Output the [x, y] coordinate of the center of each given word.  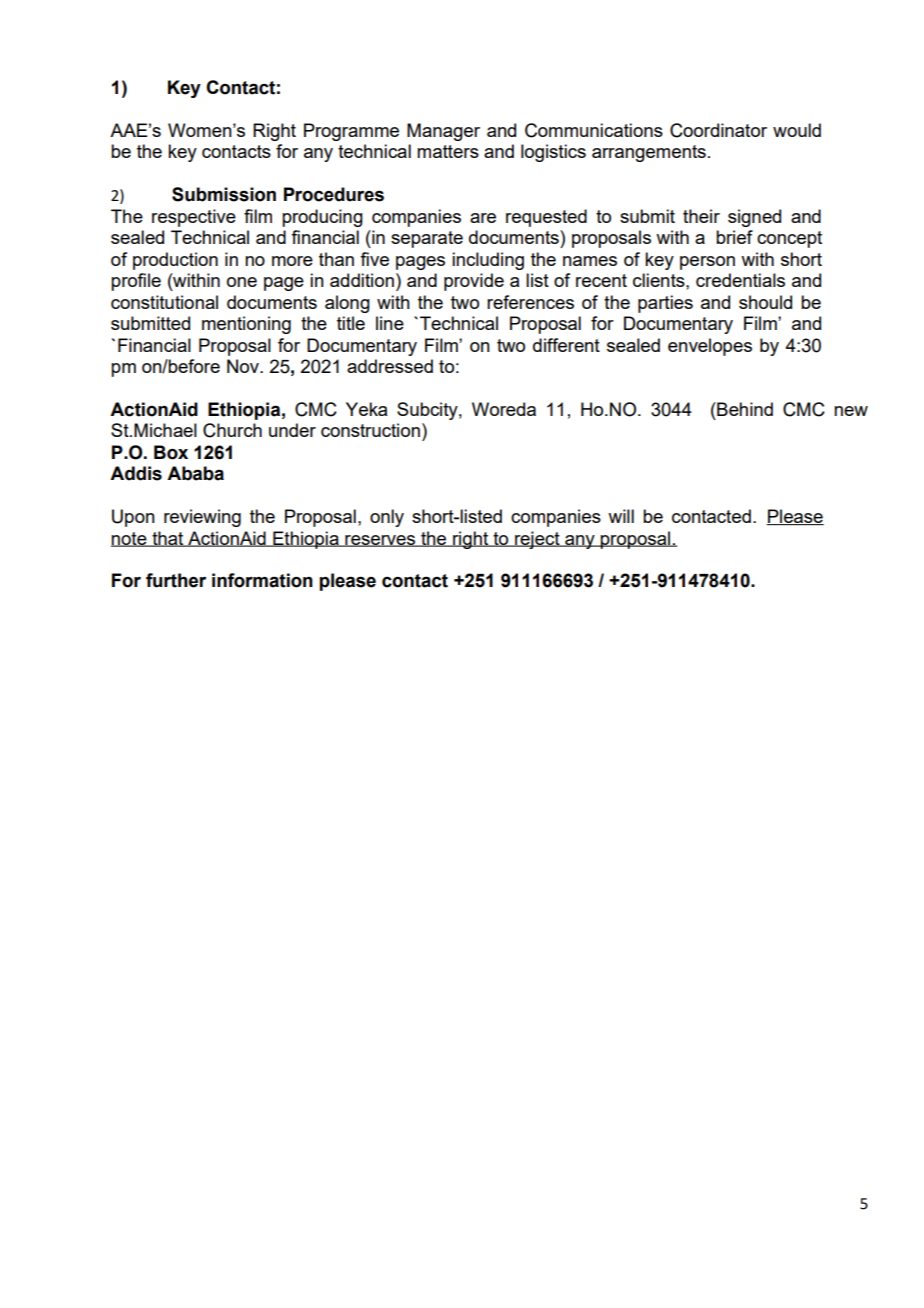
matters [448, 151]
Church [232, 430]
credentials [740, 280]
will [621, 516]
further [176, 580]
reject [537, 540]
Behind [744, 409]
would [797, 130]
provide [474, 282]
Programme [351, 132]
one [242, 282]
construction [370, 430]
